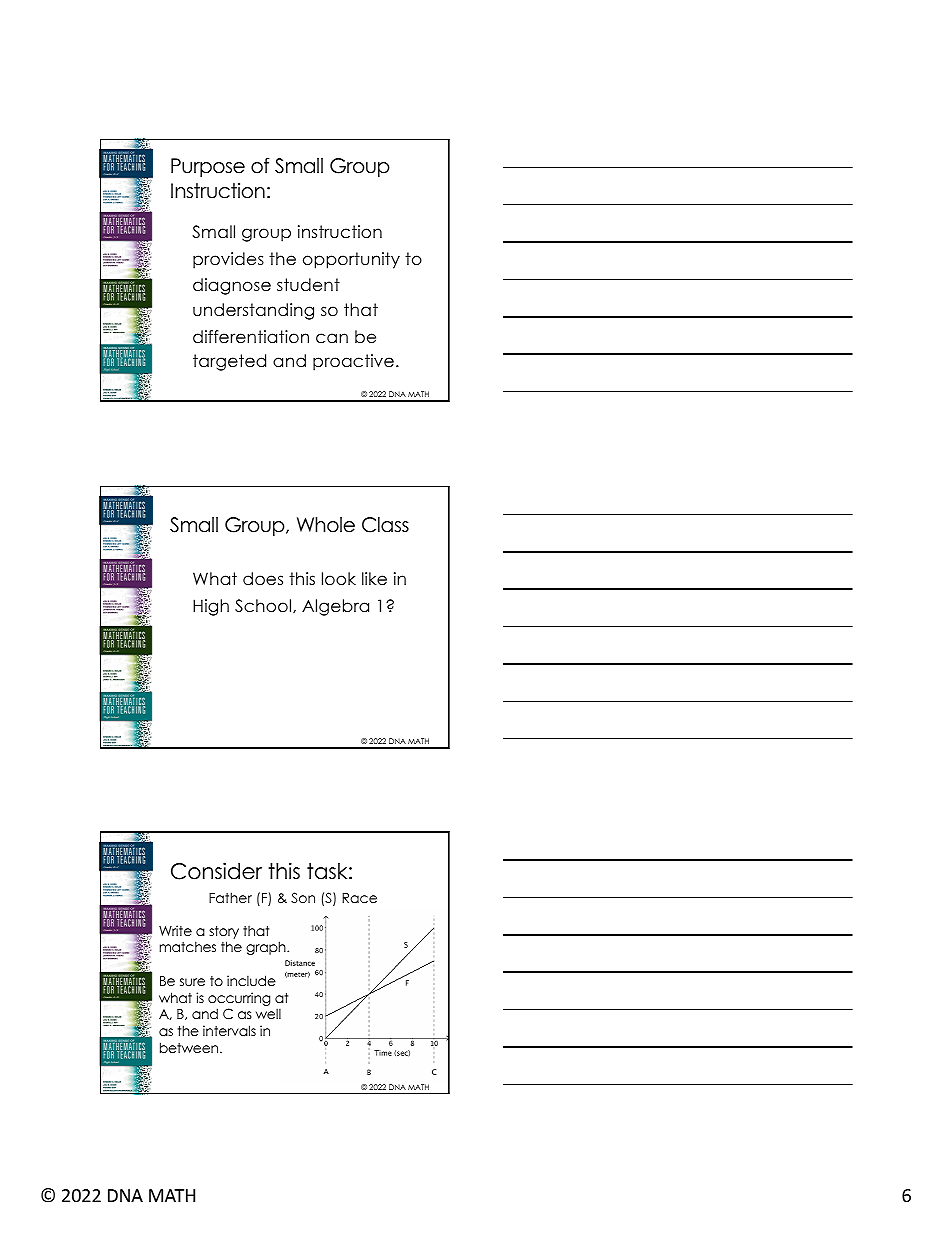  What do you see at coordinates (351, 260) in the screenshot?
I see `opportunity` at bounding box center [351, 260].
